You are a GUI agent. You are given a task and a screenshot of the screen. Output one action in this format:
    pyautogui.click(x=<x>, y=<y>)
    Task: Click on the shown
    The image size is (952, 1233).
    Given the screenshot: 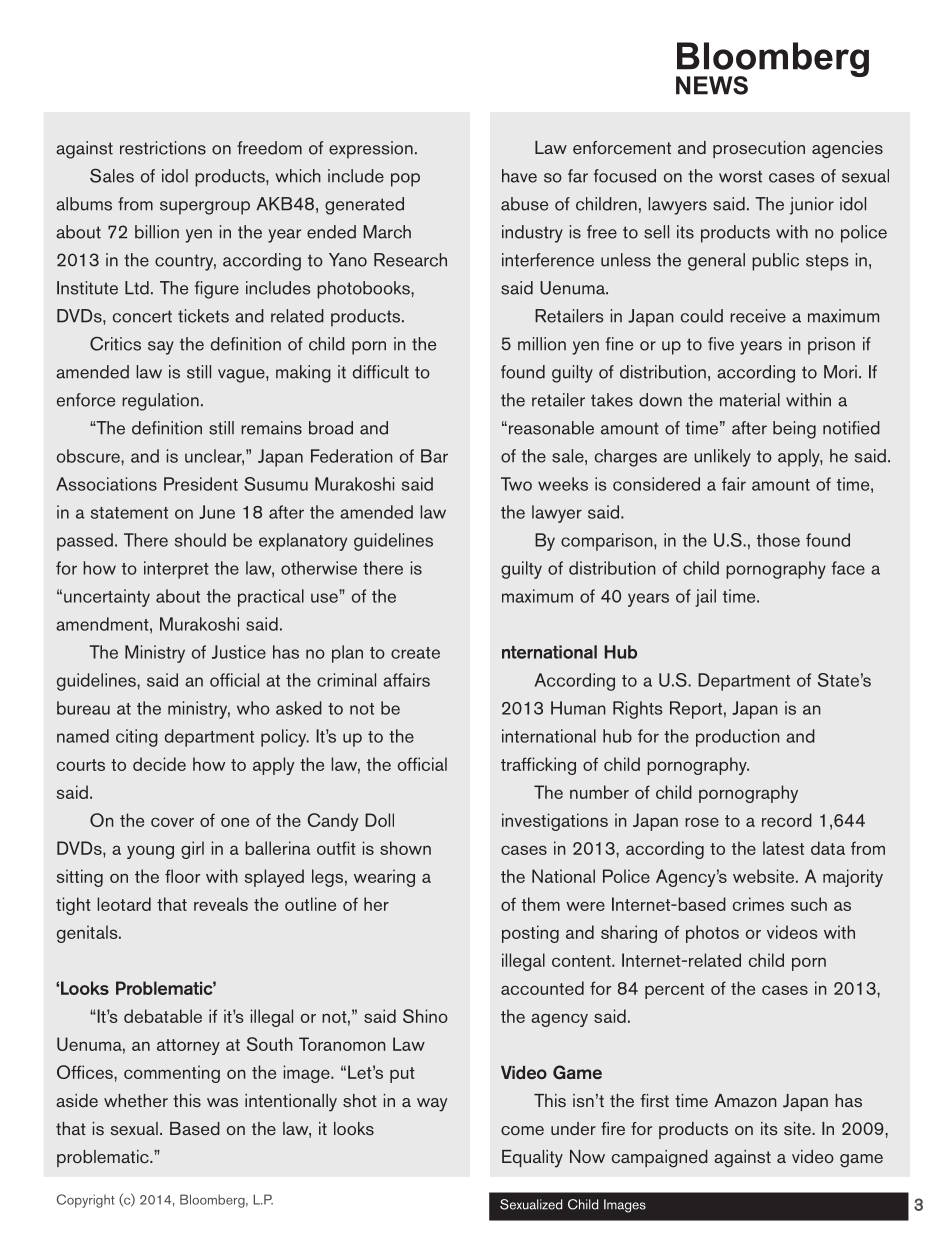 What is the action you would take?
    pyautogui.click(x=405, y=848)
